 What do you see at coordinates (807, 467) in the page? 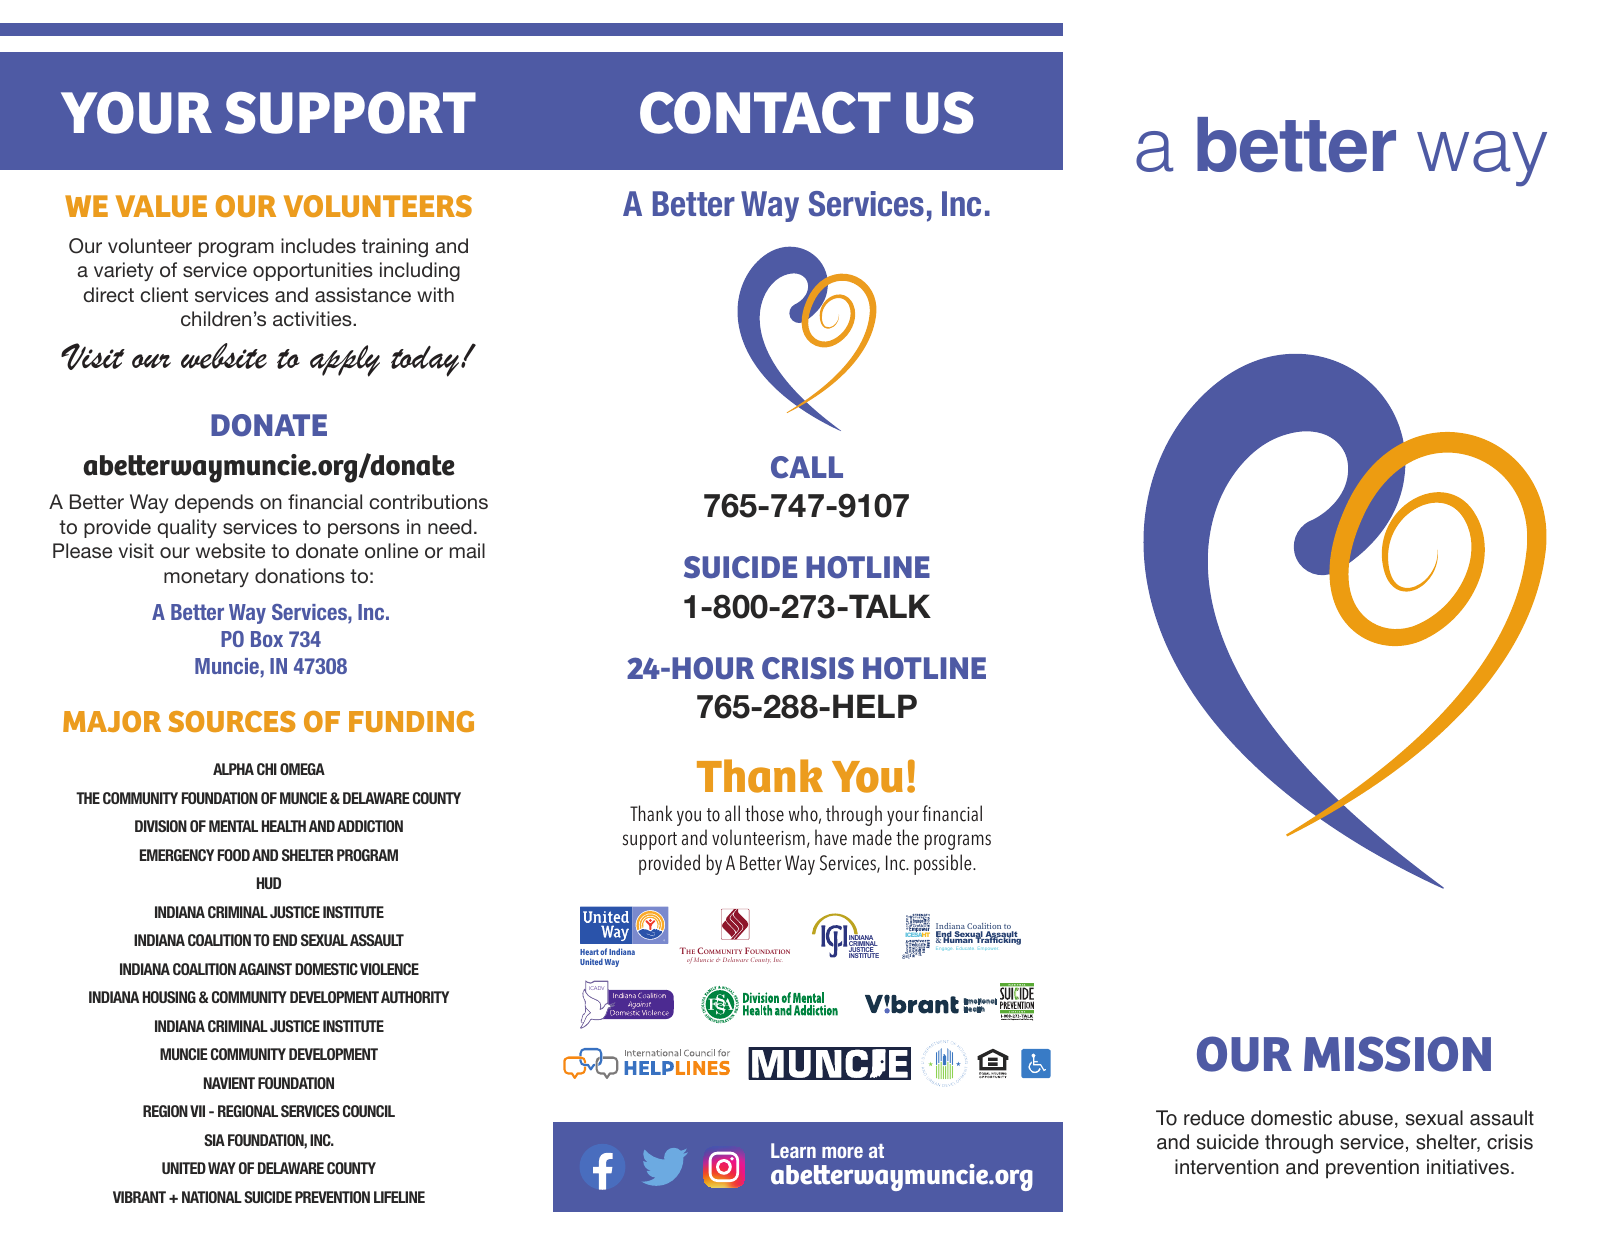
I see `CALL` at bounding box center [807, 467].
